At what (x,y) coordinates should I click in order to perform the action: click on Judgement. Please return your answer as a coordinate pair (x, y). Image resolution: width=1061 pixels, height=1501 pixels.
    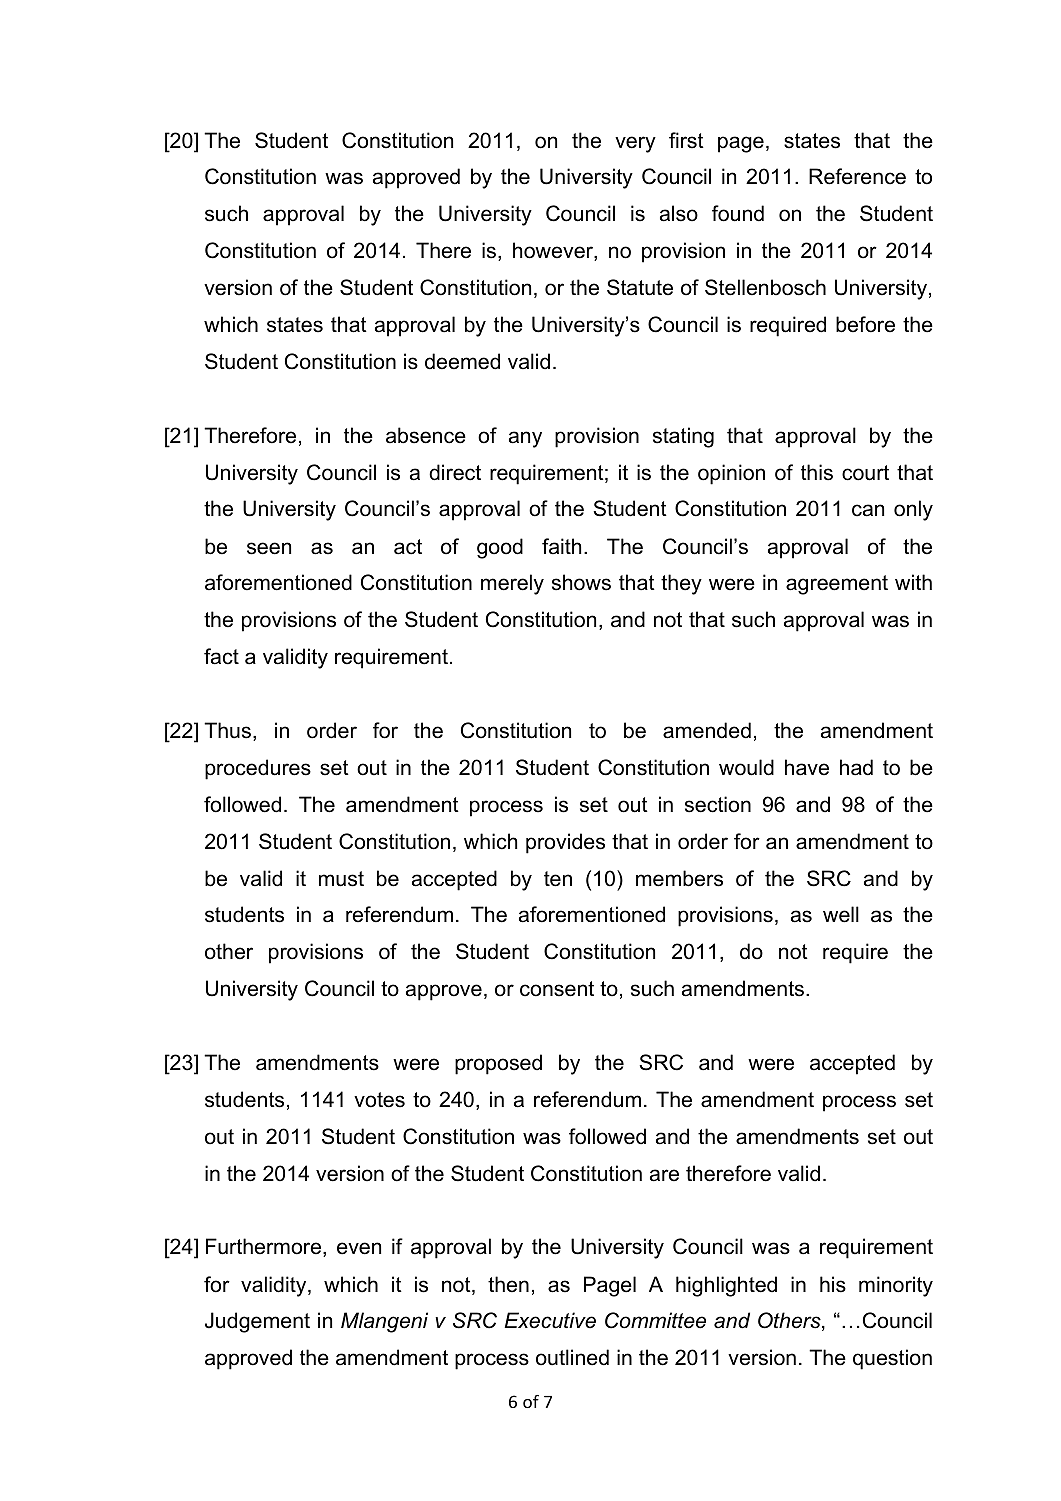
    Looking at the image, I should click on (257, 1322).
